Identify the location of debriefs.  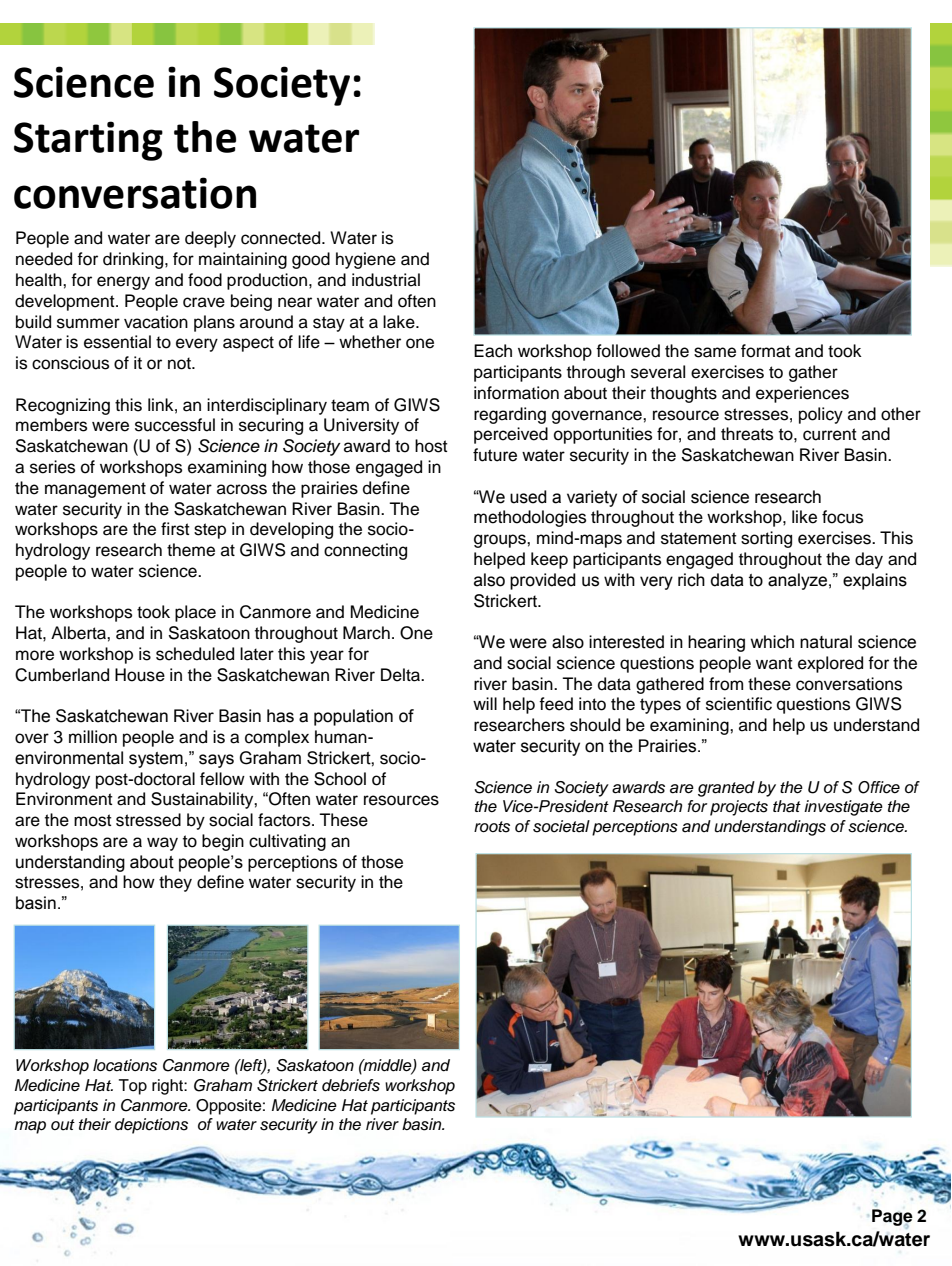
(351, 1085).
